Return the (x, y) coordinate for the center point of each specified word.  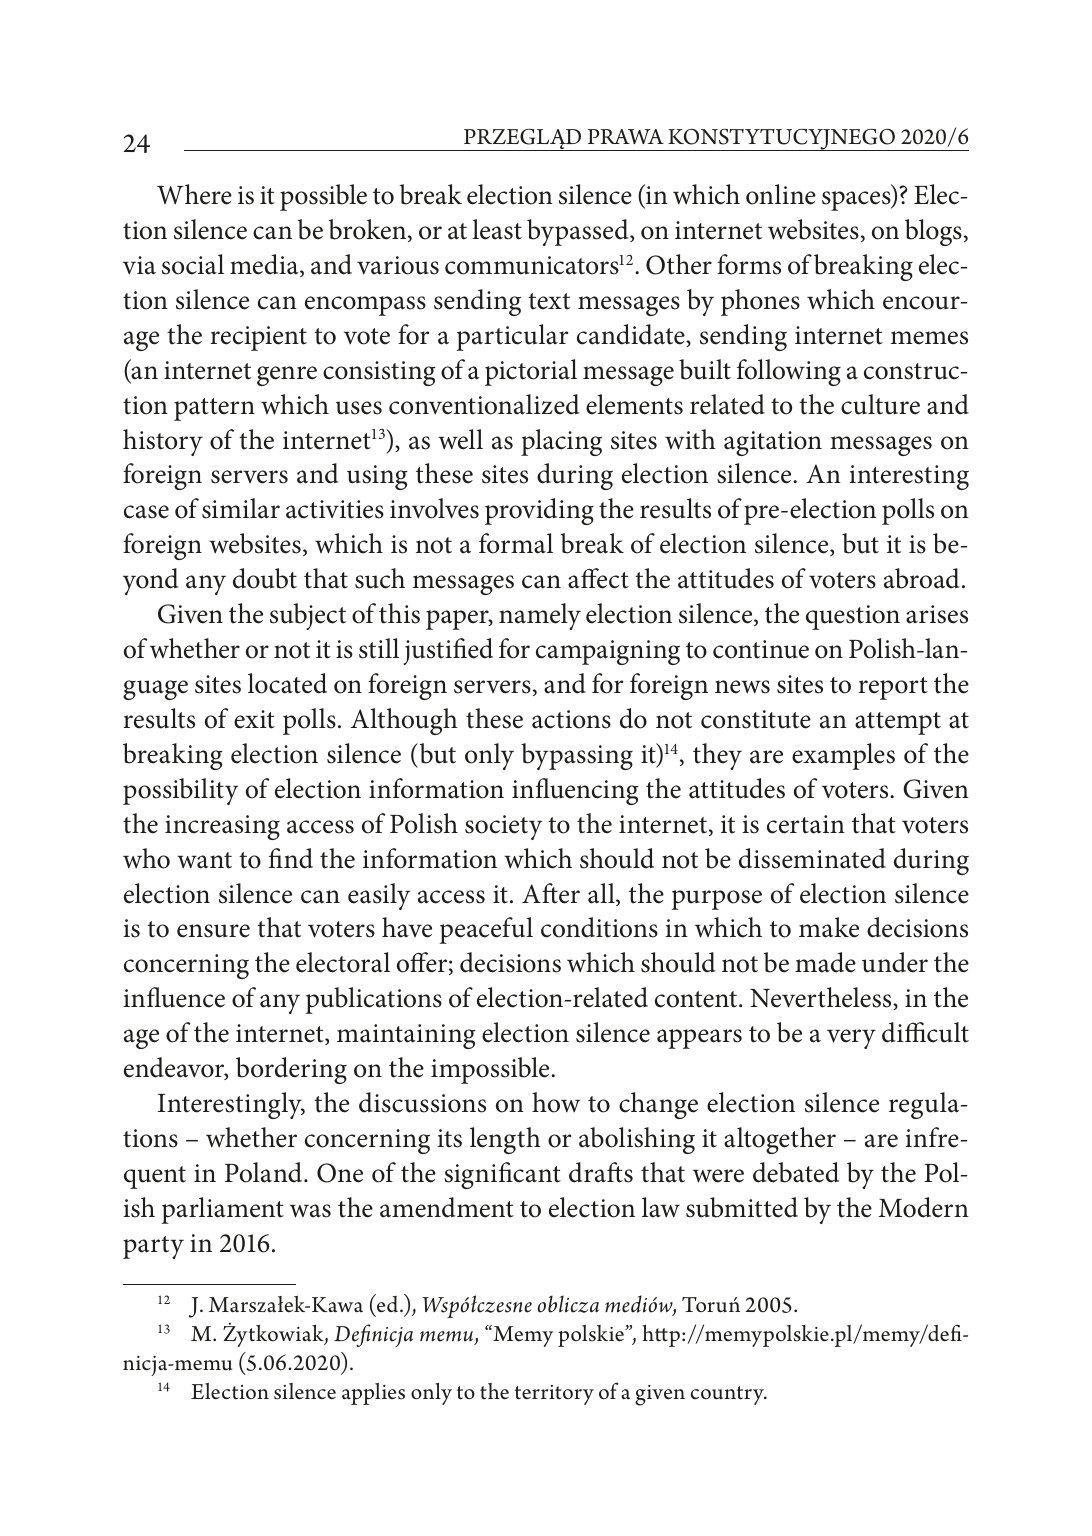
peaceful (486, 930)
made (825, 962)
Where (194, 194)
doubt (265, 578)
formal (516, 543)
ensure (213, 931)
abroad (921, 578)
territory (554, 1395)
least (497, 229)
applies (373, 1394)
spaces (857, 201)
